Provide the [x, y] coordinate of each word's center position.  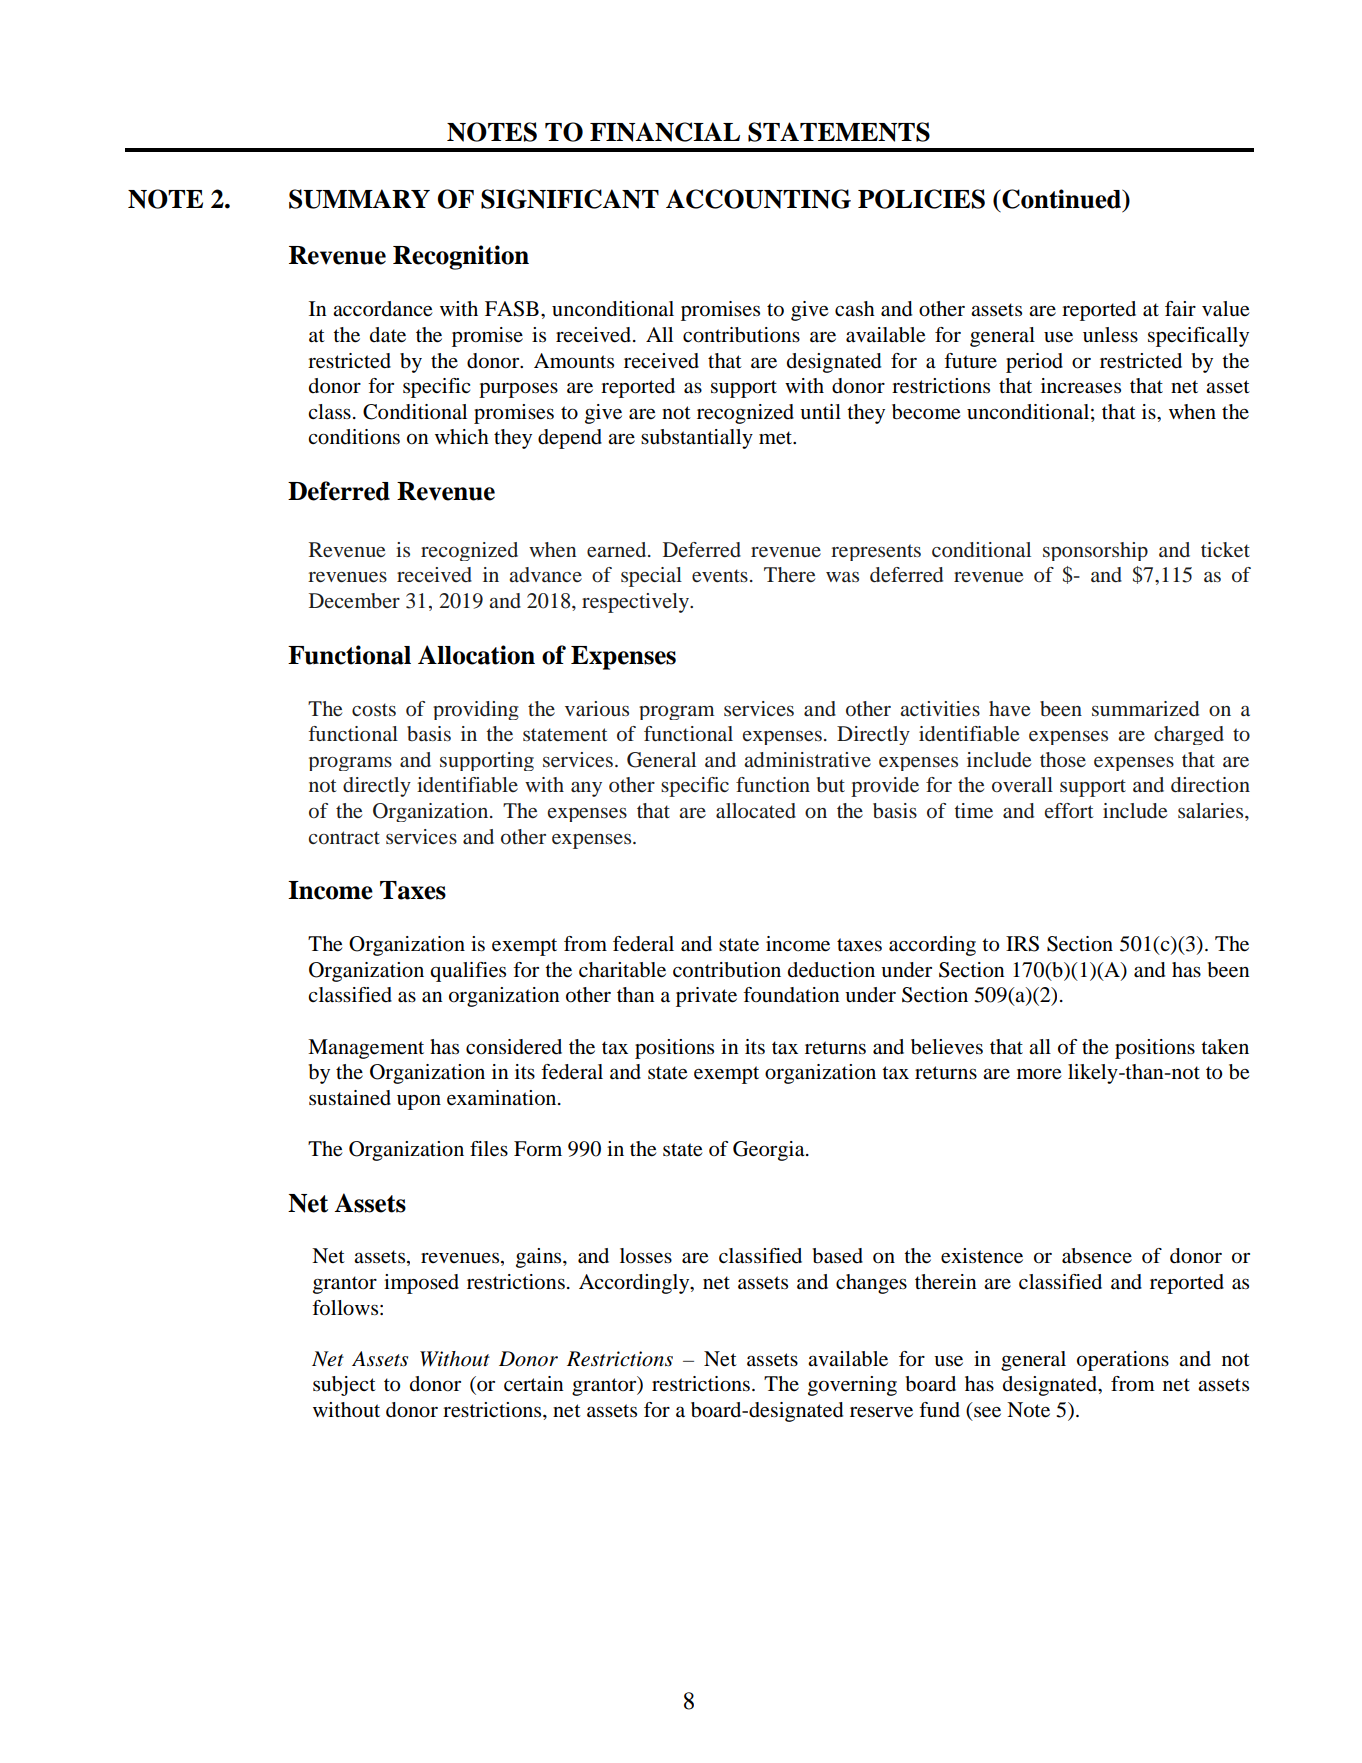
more [1039, 1074]
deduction [831, 970]
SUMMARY [359, 199]
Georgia [770, 1151]
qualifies [468, 972]
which [462, 436]
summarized [1145, 708]
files [489, 1149]
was [842, 577]
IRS [1022, 944]
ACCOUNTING [758, 199]
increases [1081, 386]
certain [534, 1384]
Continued [1062, 200]
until [820, 412]
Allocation [476, 655]
